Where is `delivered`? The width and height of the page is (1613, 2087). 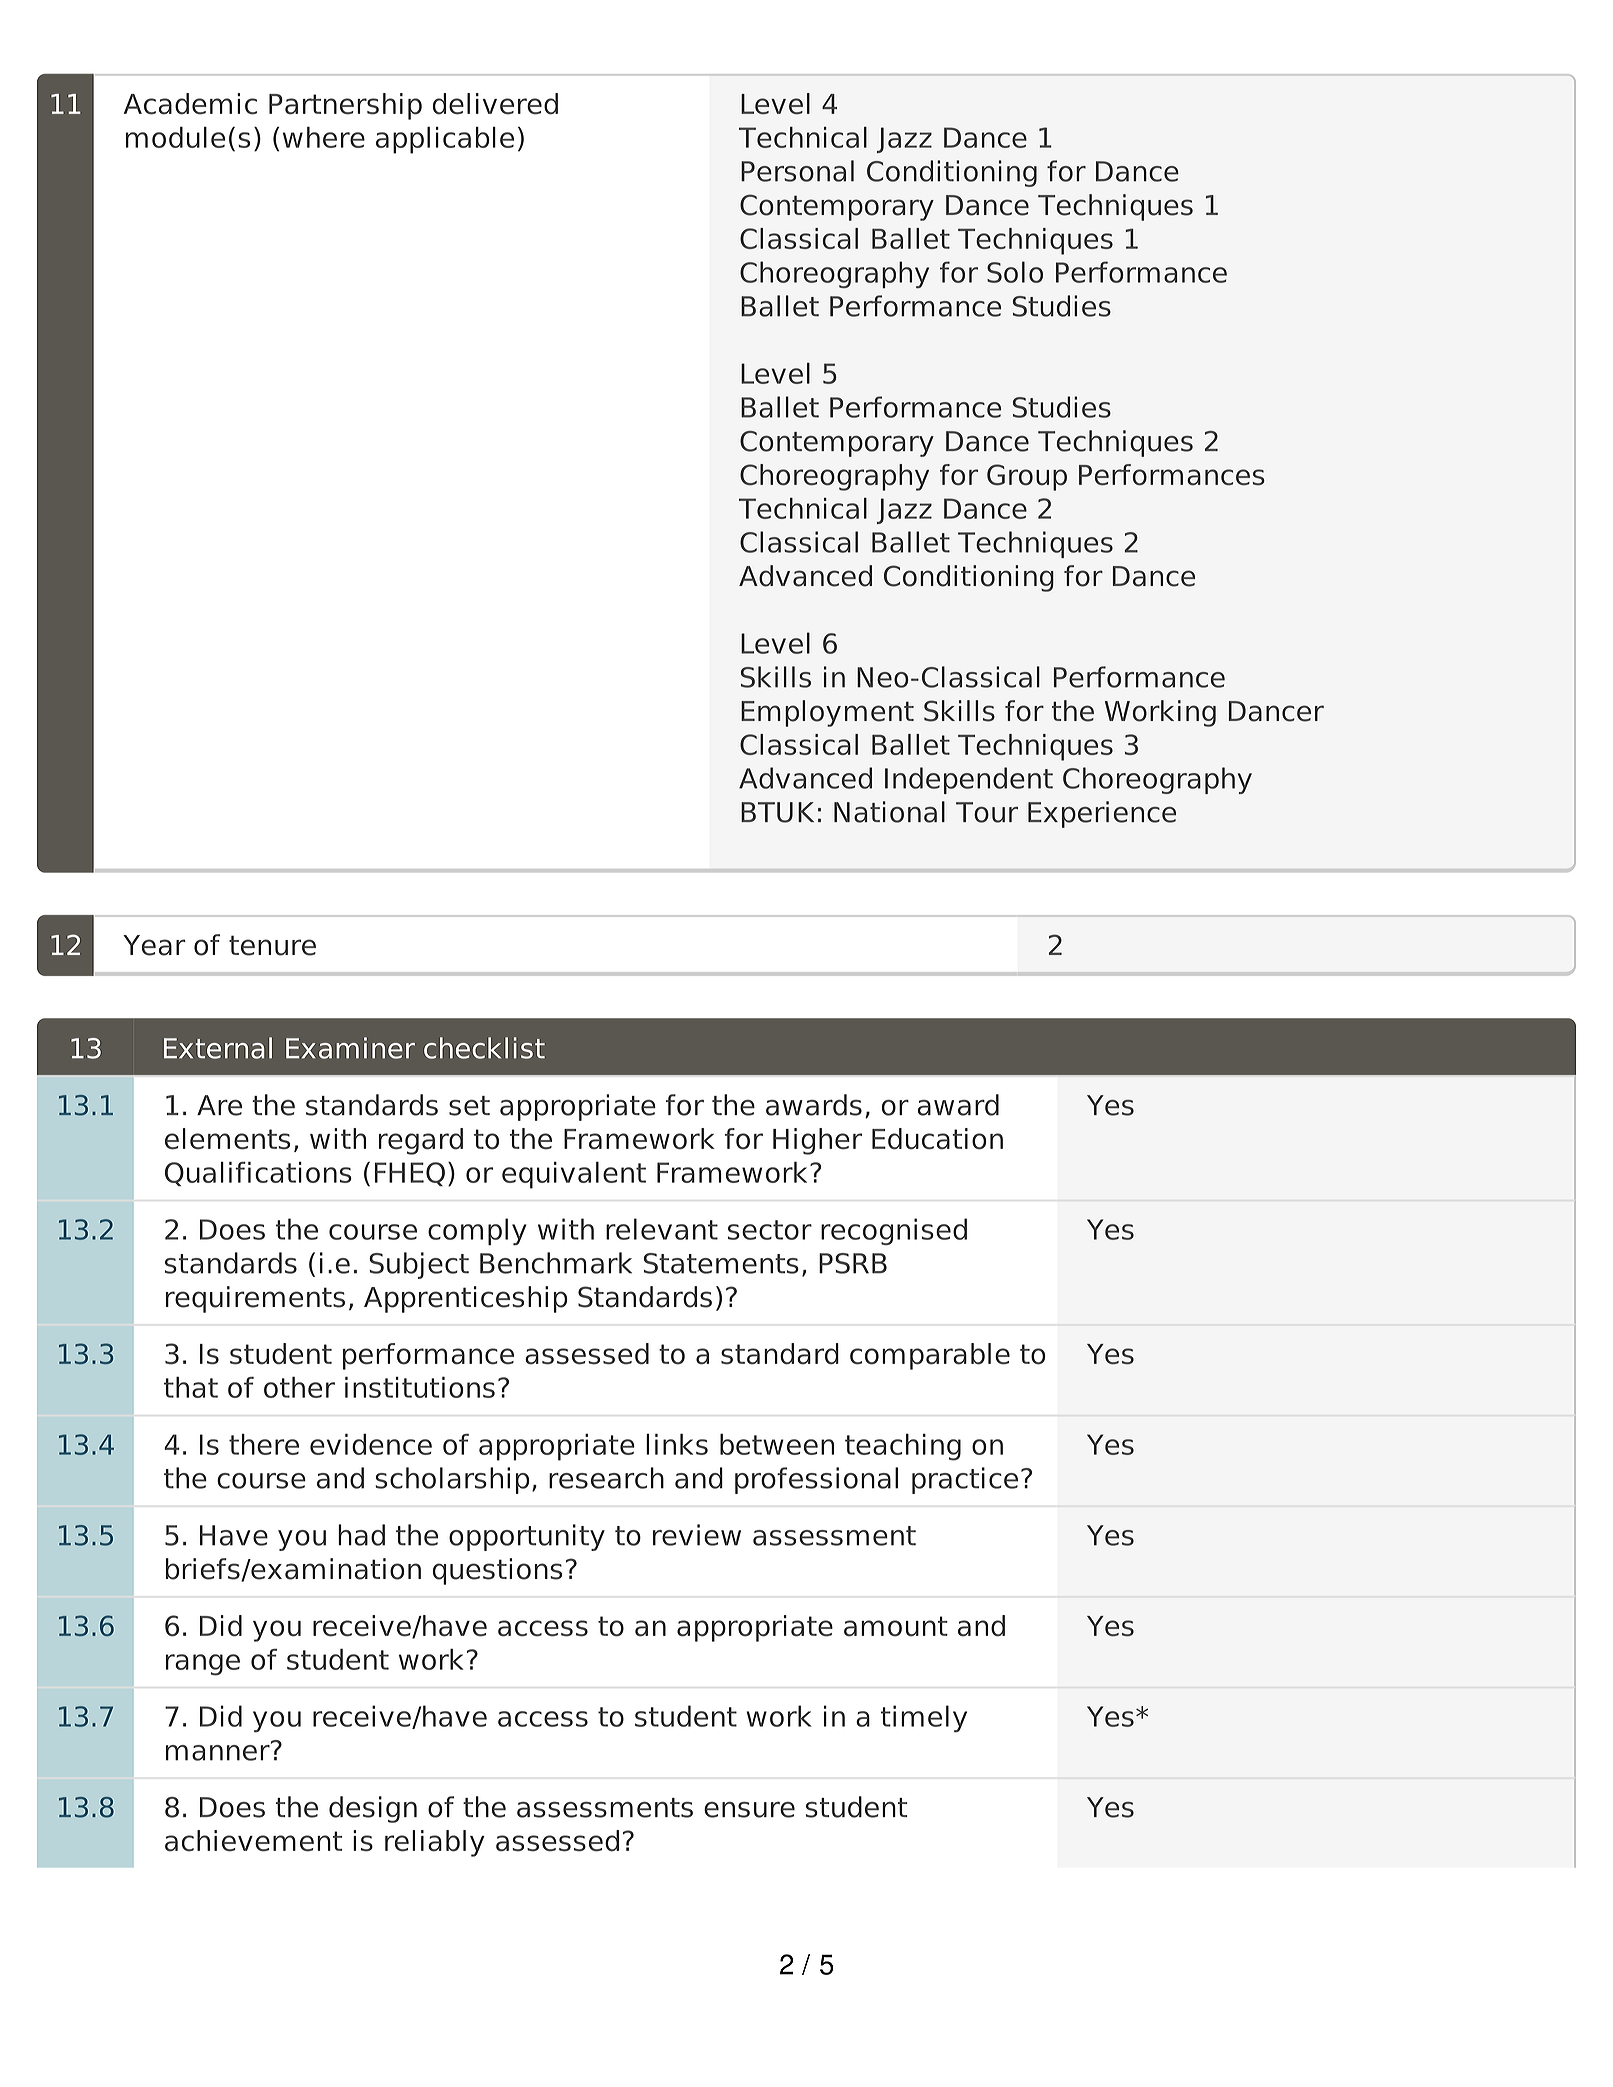 delivered is located at coordinates (495, 104).
